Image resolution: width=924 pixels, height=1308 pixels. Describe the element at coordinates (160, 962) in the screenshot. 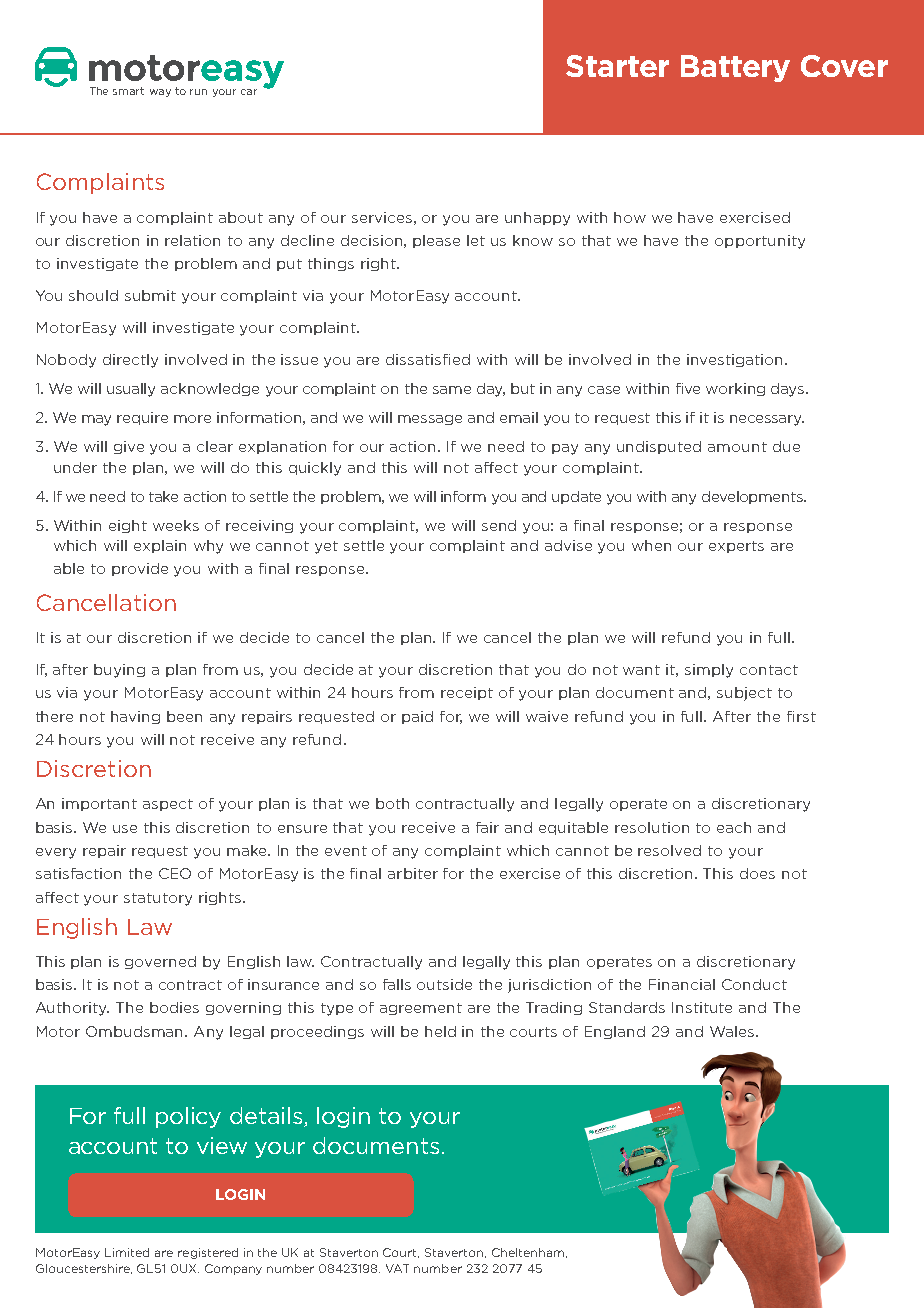

I see `governed` at that location.
